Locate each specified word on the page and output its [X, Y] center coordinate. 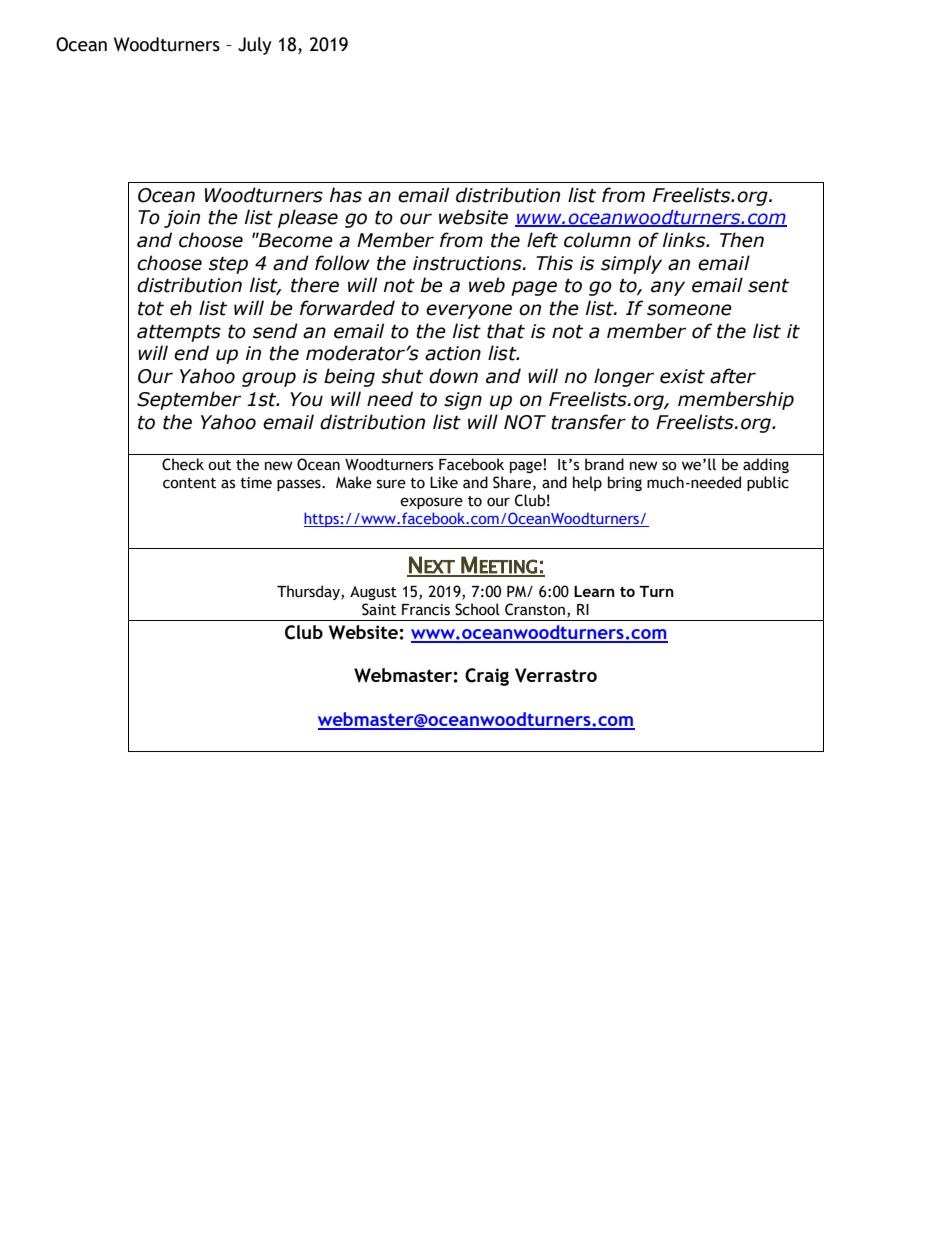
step [228, 265]
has [346, 195]
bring [625, 483]
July [255, 46]
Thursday [309, 592]
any [668, 288]
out [219, 465]
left [542, 240]
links [685, 240]
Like [444, 482]
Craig [487, 677]
